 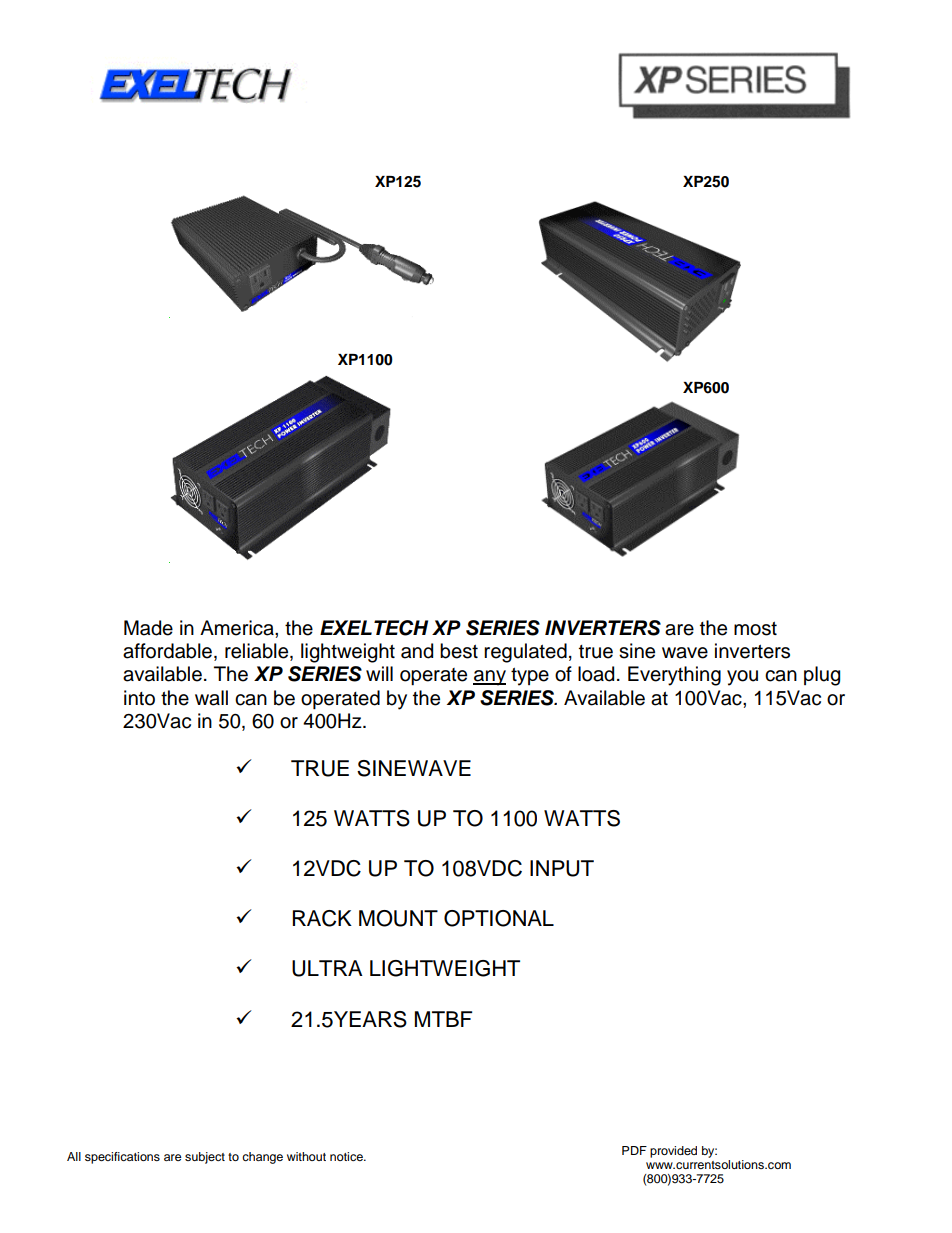 What do you see at coordinates (347, 1156) in the page?
I see `notice` at bounding box center [347, 1156].
